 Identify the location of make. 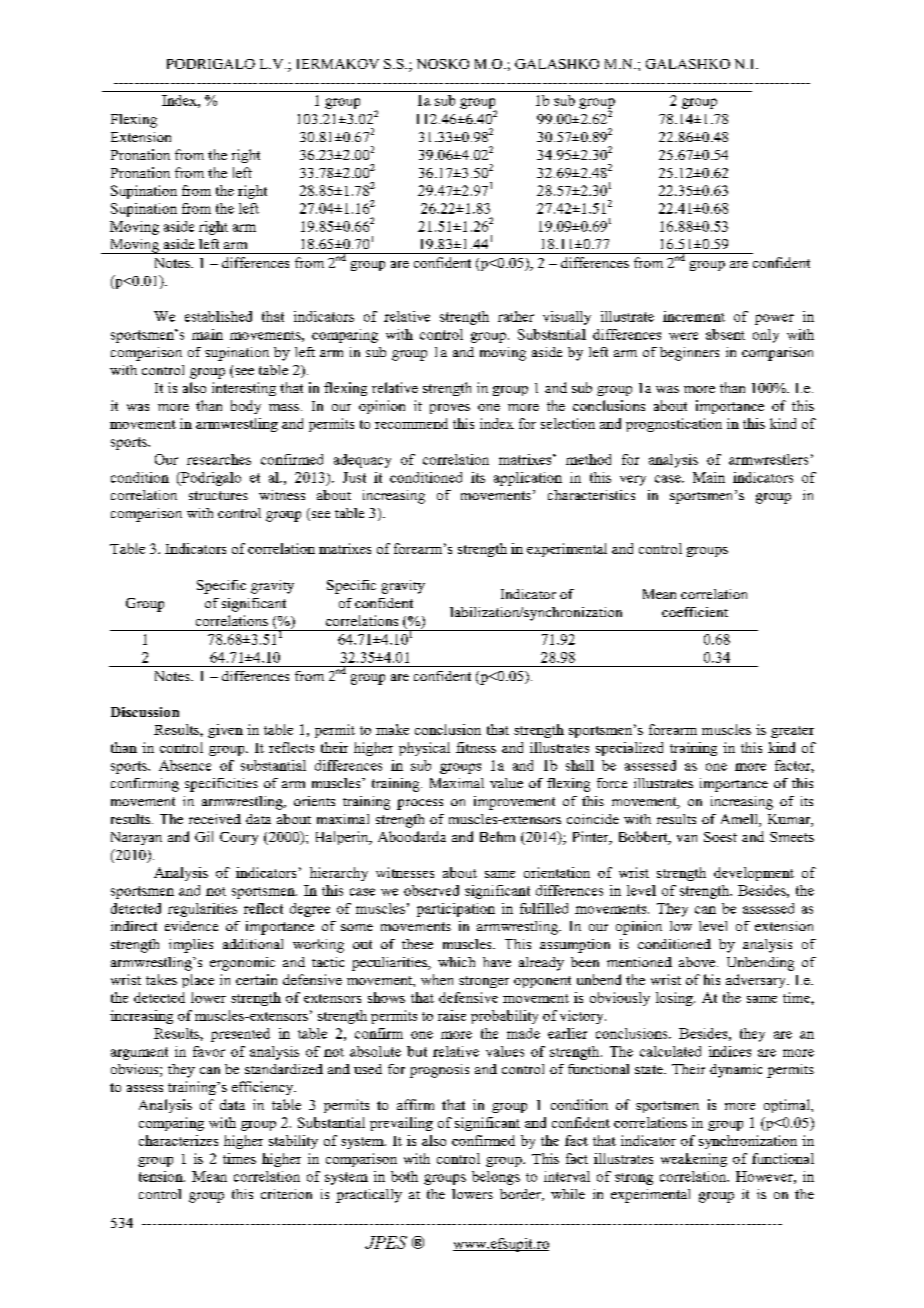
(392, 729).
